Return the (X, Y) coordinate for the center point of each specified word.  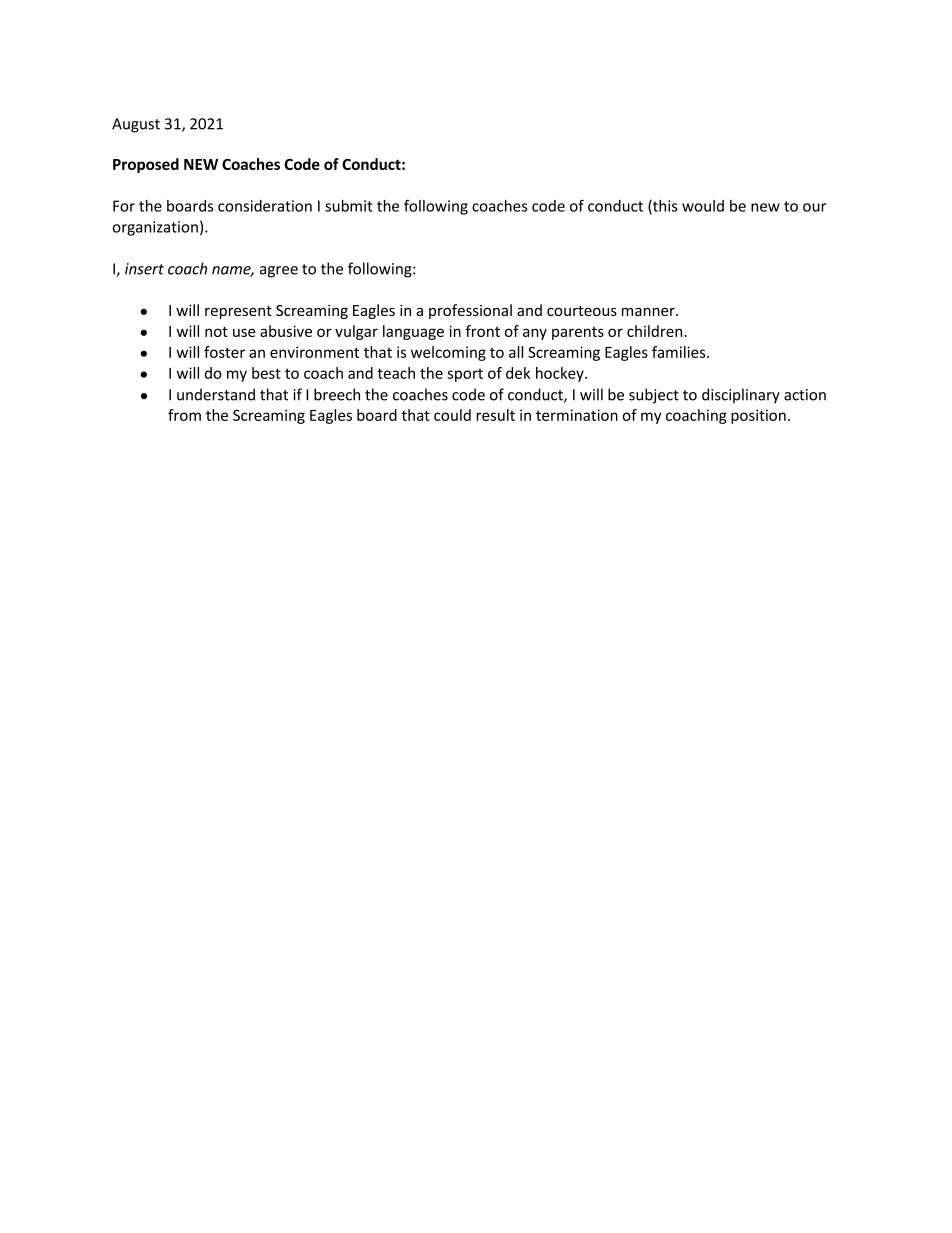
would (703, 206)
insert (144, 269)
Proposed (146, 165)
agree (279, 272)
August (136, 125)
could (452, 415)
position (758, 416)
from (184, 415)
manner (649, 311)
